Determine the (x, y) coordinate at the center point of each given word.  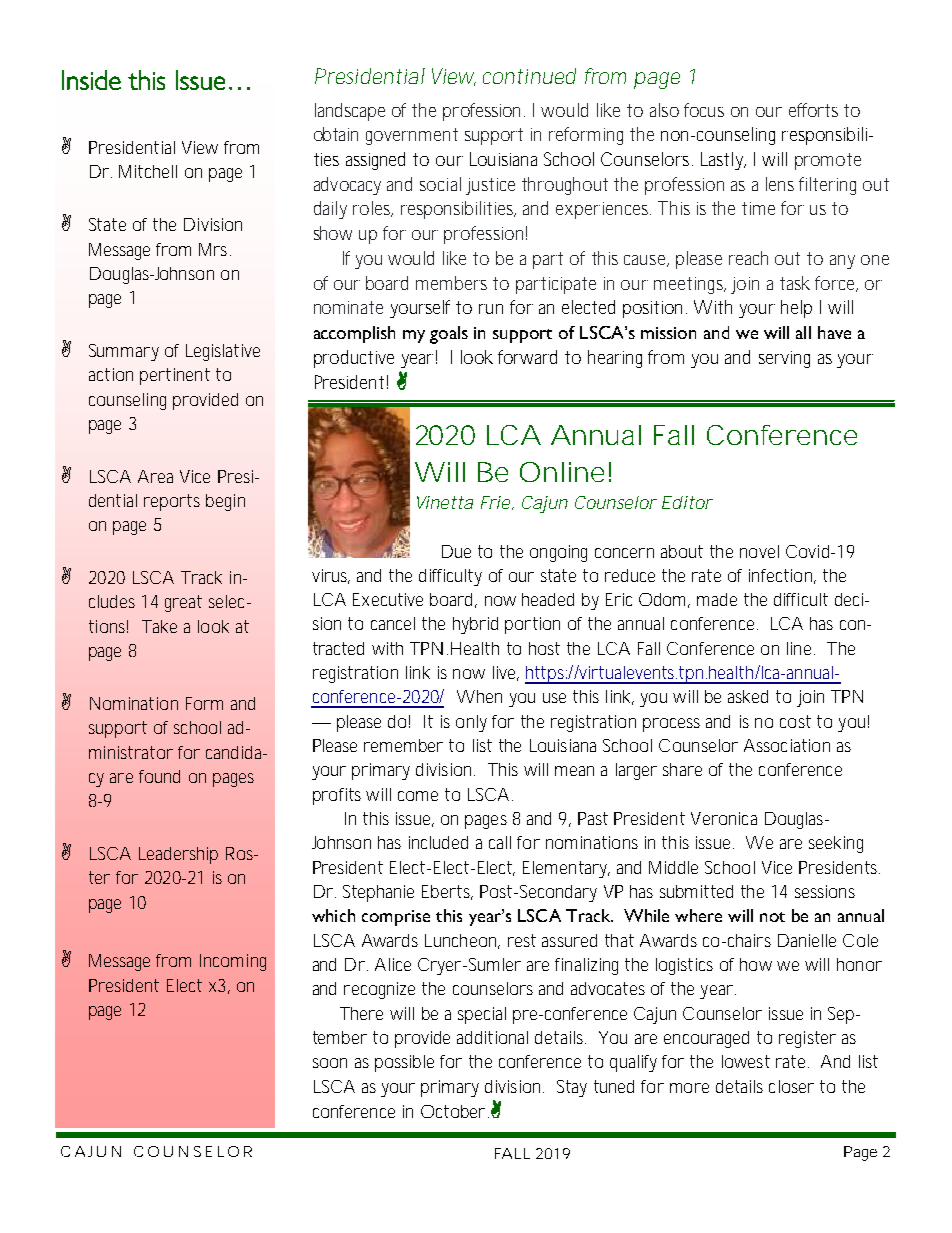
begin (225, 502)
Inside (91, 80)
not (772, 917)
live (506, 673)
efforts (813, 110)
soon (330, 1063)
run (491, 309)
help (796, 309)
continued (529, 76)
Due (456, 551)
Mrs (215, 249)
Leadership (178, 855)
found (159, 776)
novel (759, 551)
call (500, 842)
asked (748, 696)
